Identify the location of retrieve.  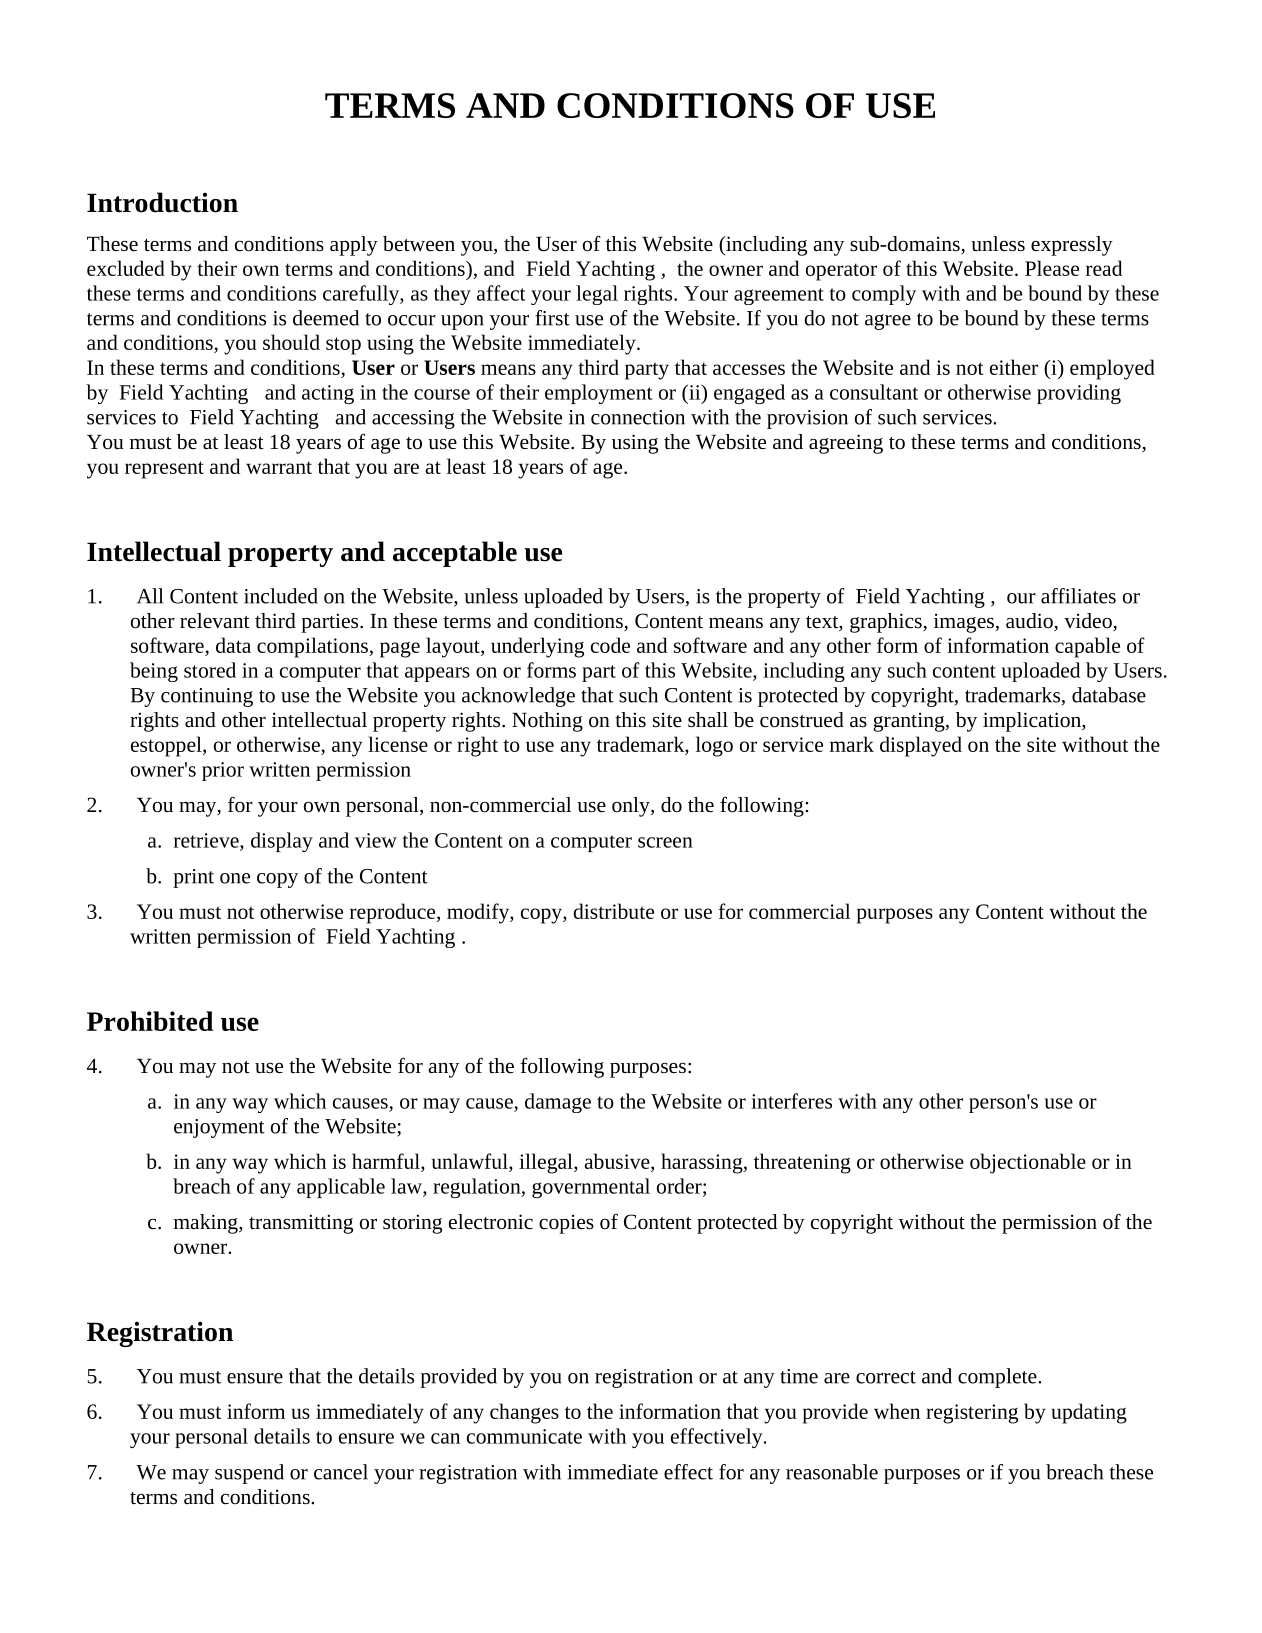
(207, 840).
